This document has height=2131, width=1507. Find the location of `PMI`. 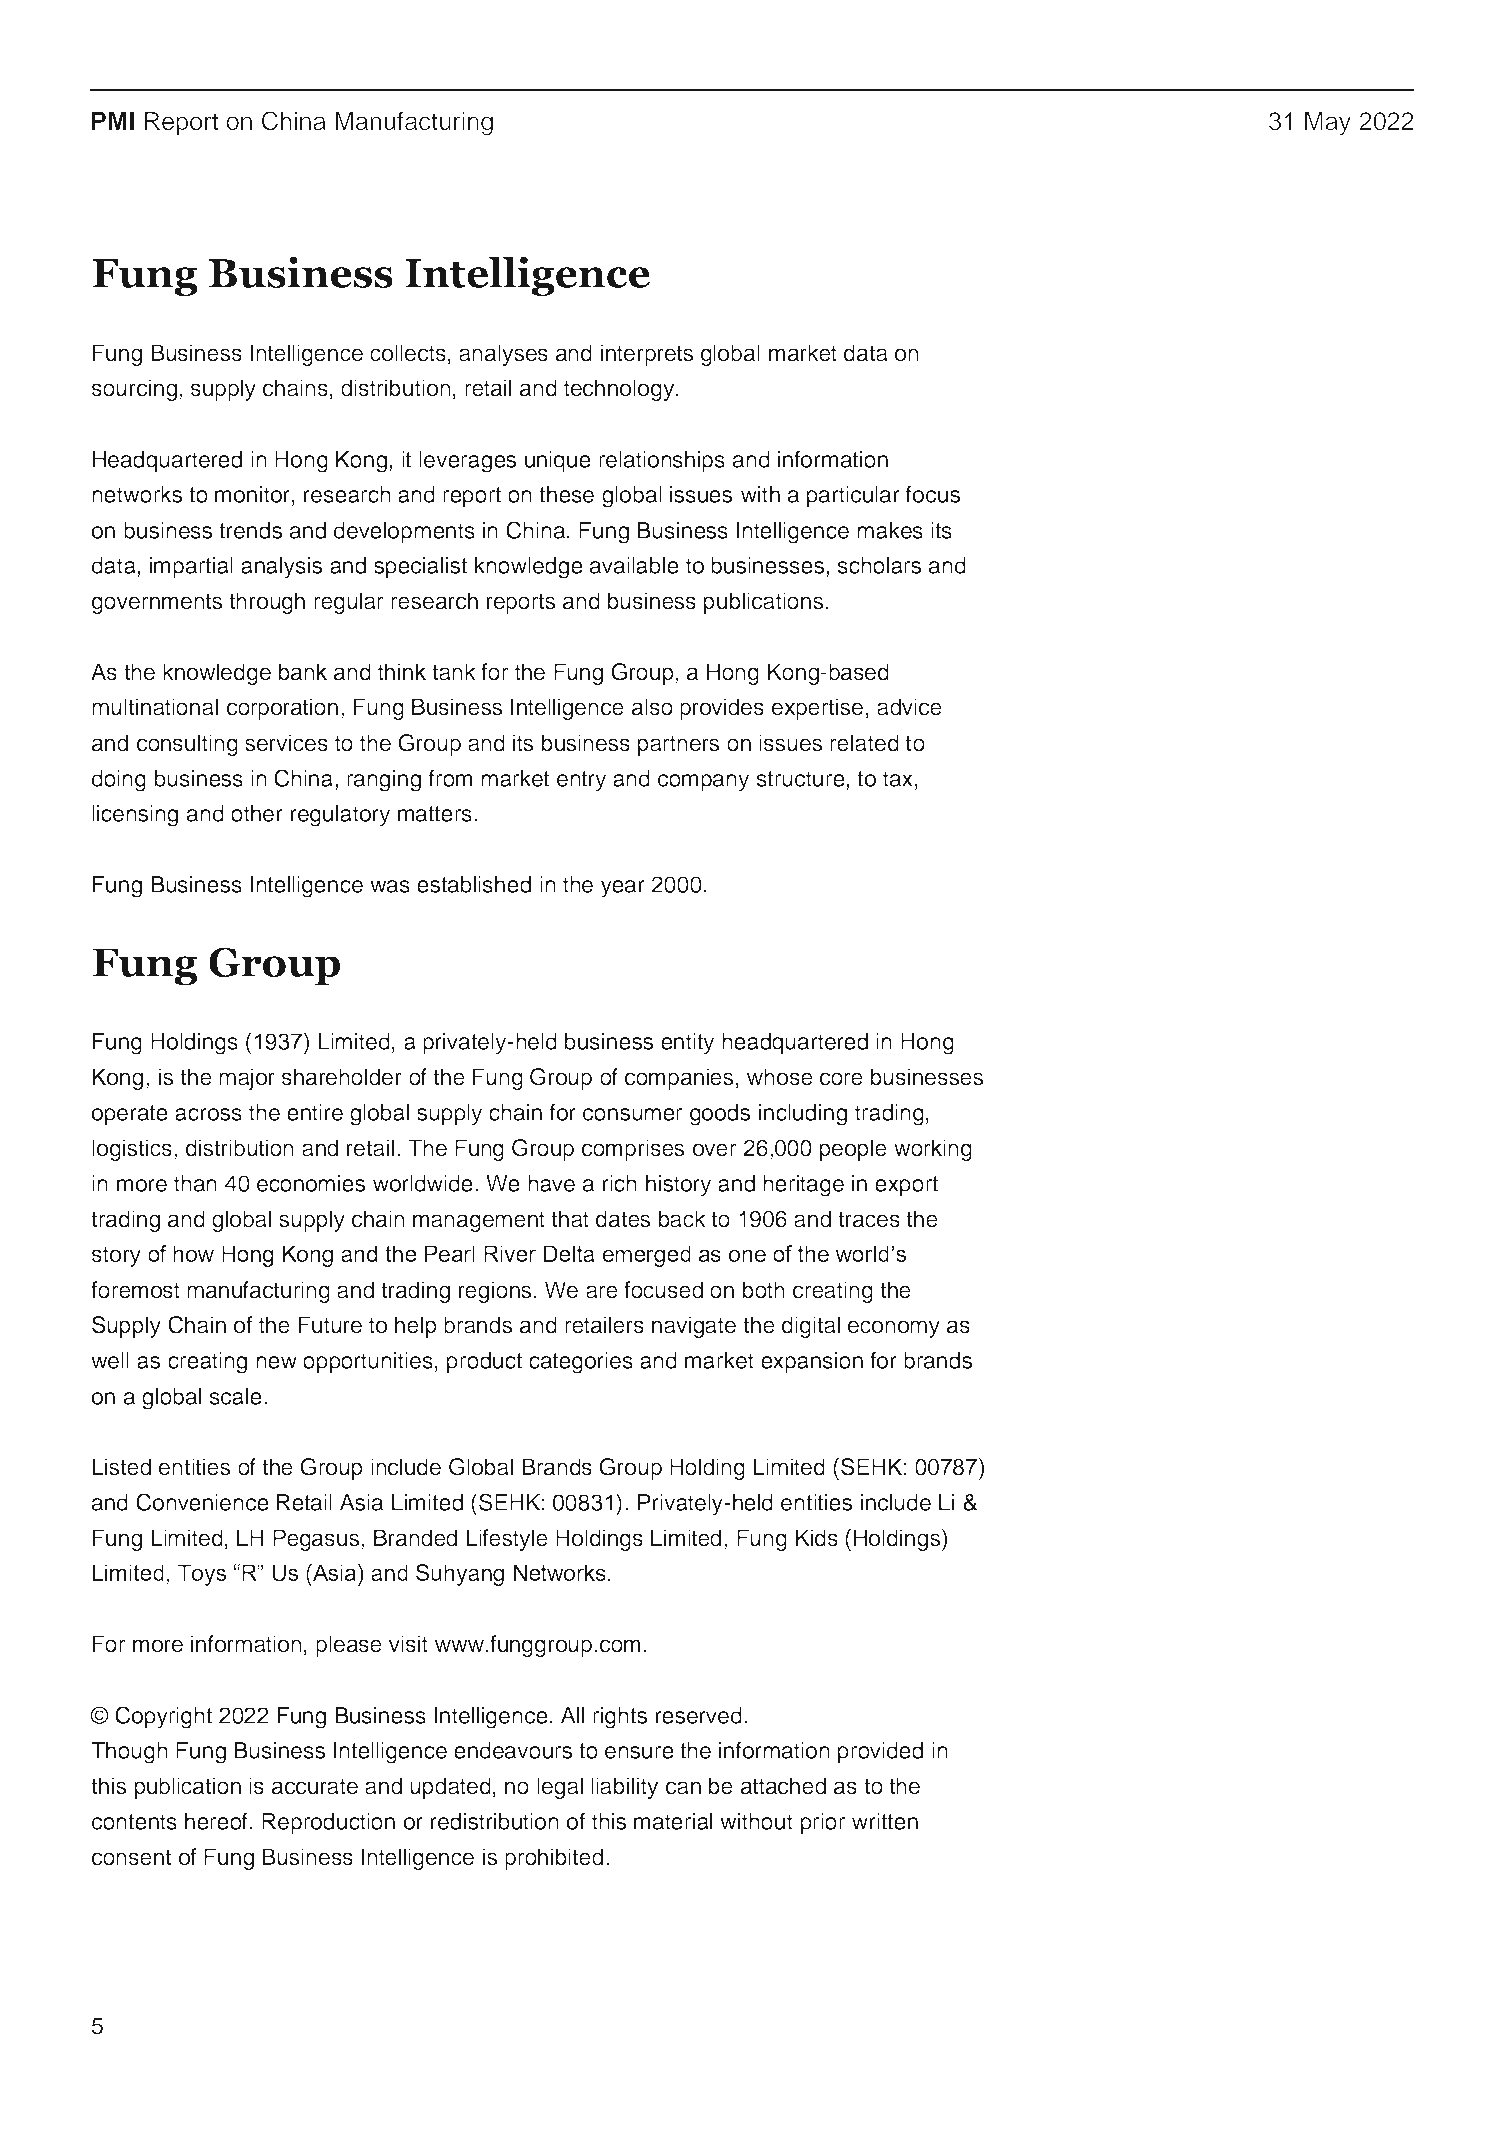

PMI is located at coordinates (113, 120).
